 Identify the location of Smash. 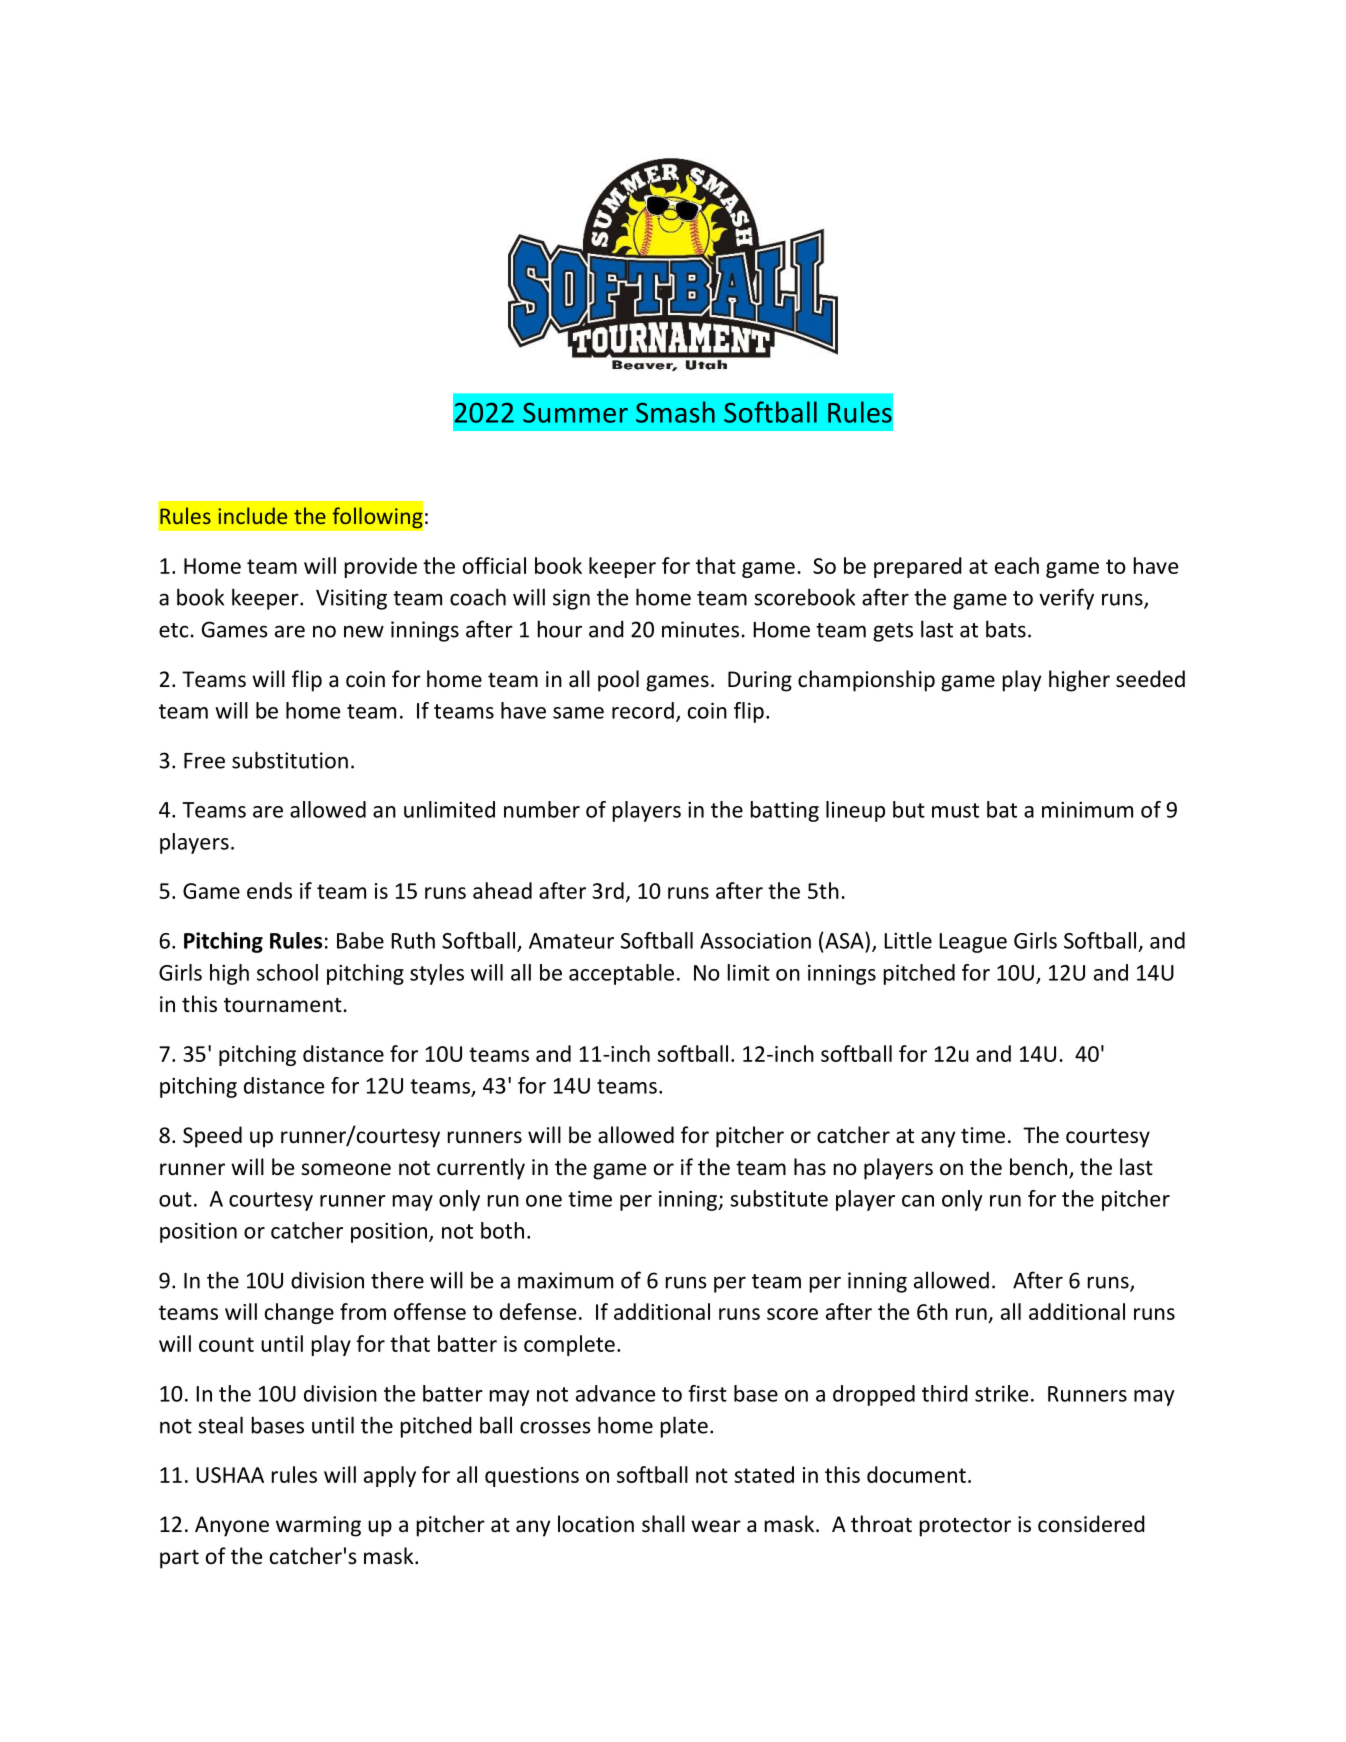
(675, 412).
